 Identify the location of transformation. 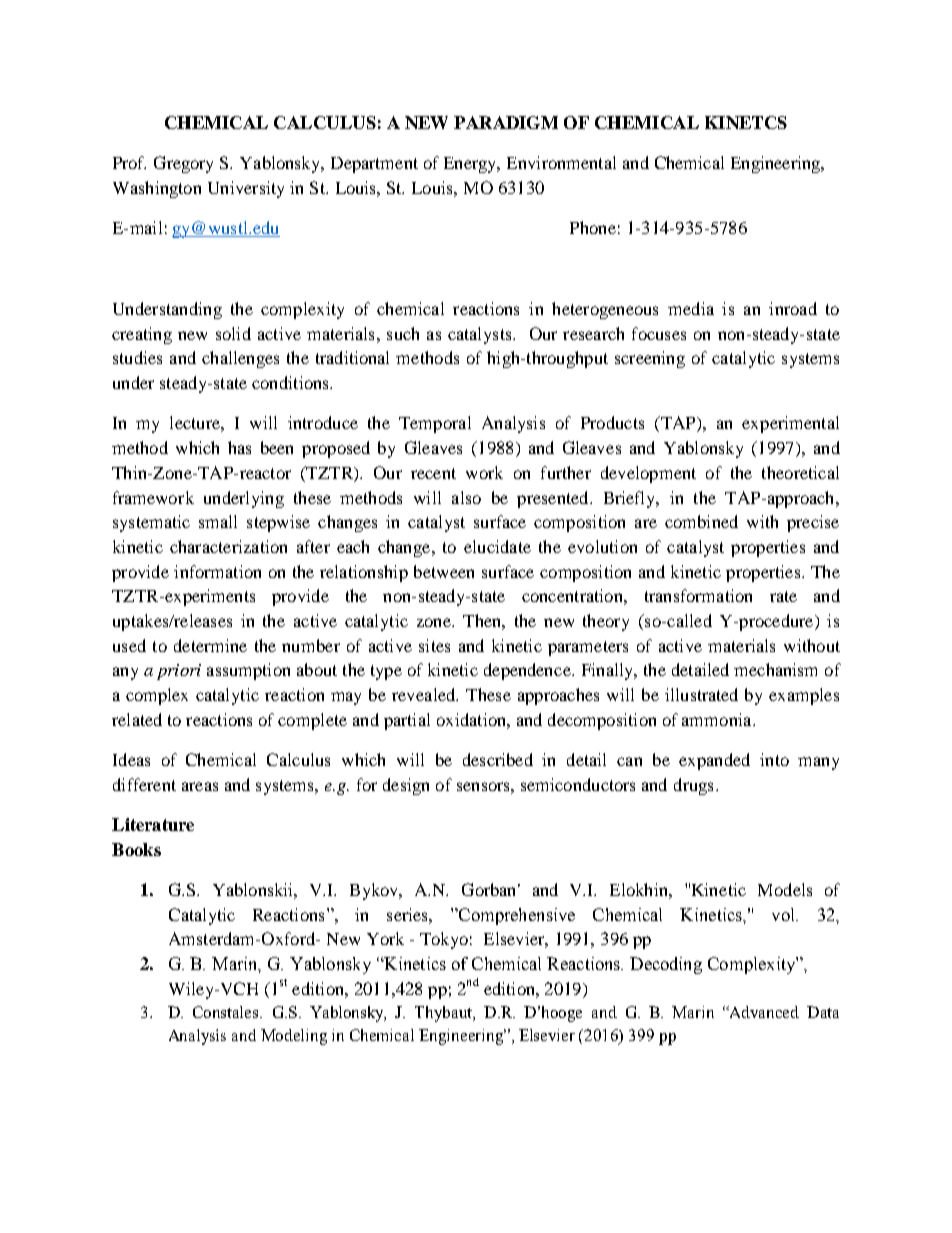
(698, 595).
